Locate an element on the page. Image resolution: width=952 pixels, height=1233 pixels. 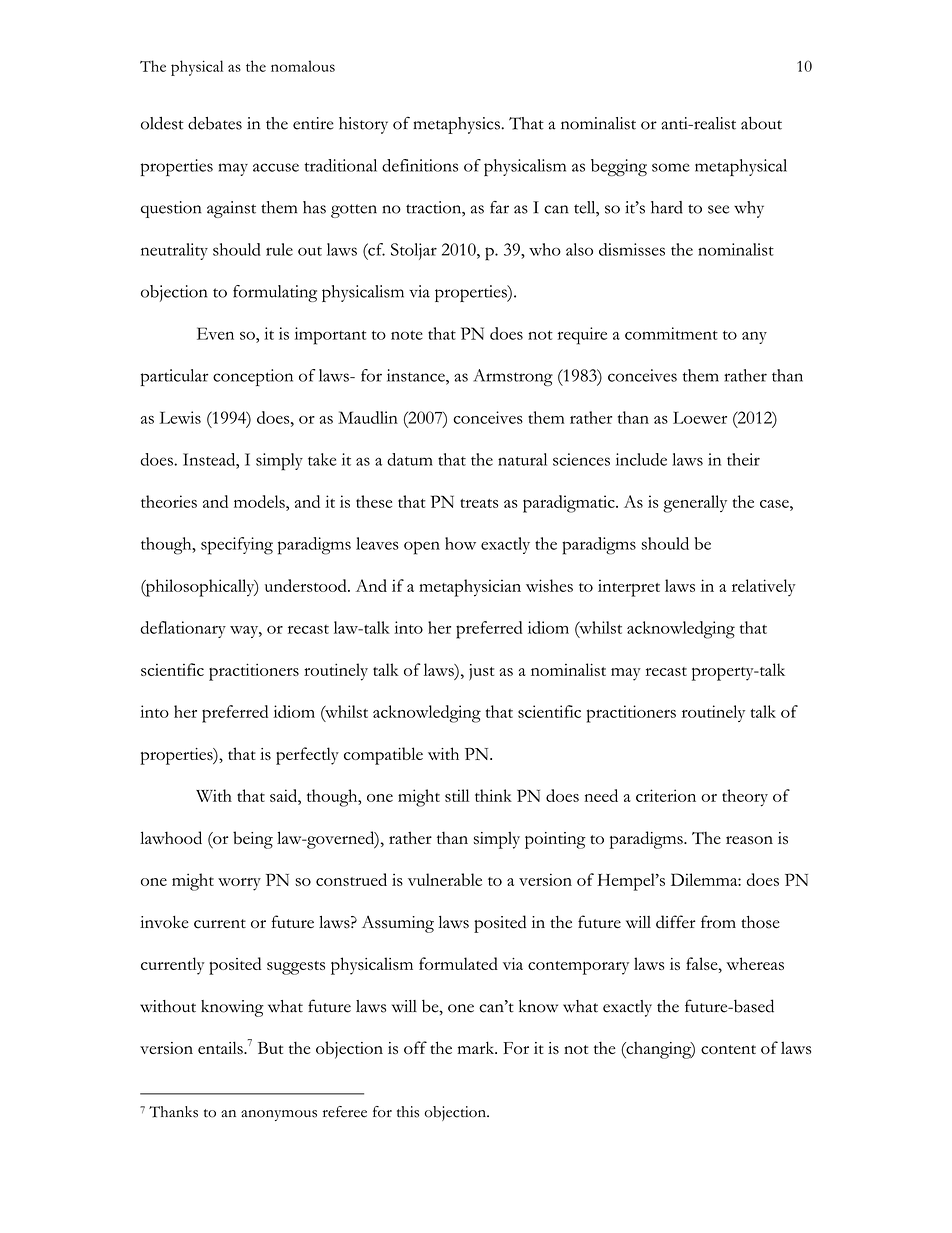
note is located at coordinates (407, 335).
